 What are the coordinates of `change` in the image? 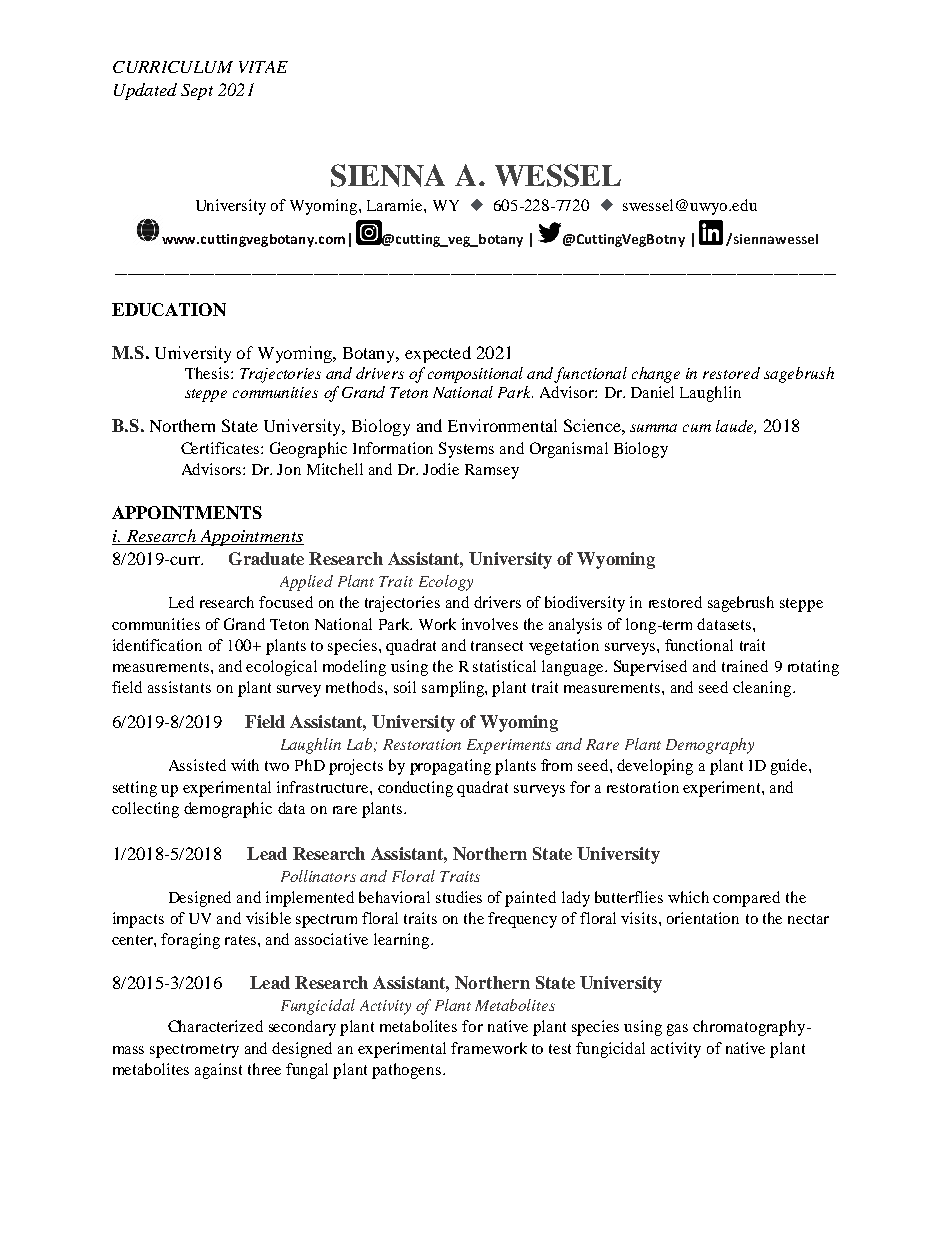 It's located at (656, 375).
